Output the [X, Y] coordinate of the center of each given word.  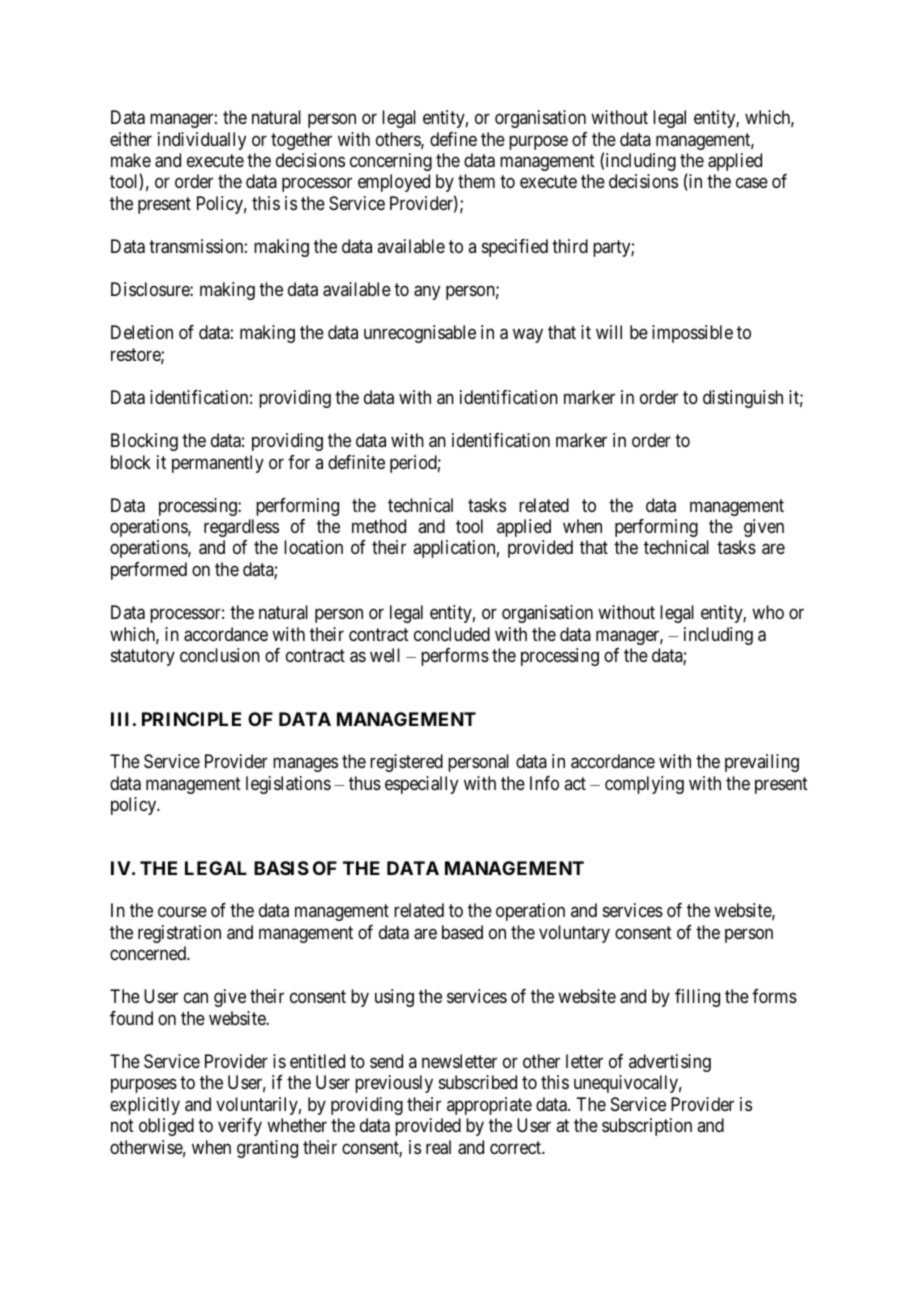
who [768, 612]
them [476, 181]
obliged [166, 1127]
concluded [452, 634]
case [752, 183]
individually [202, 141]
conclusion [220, 655]
